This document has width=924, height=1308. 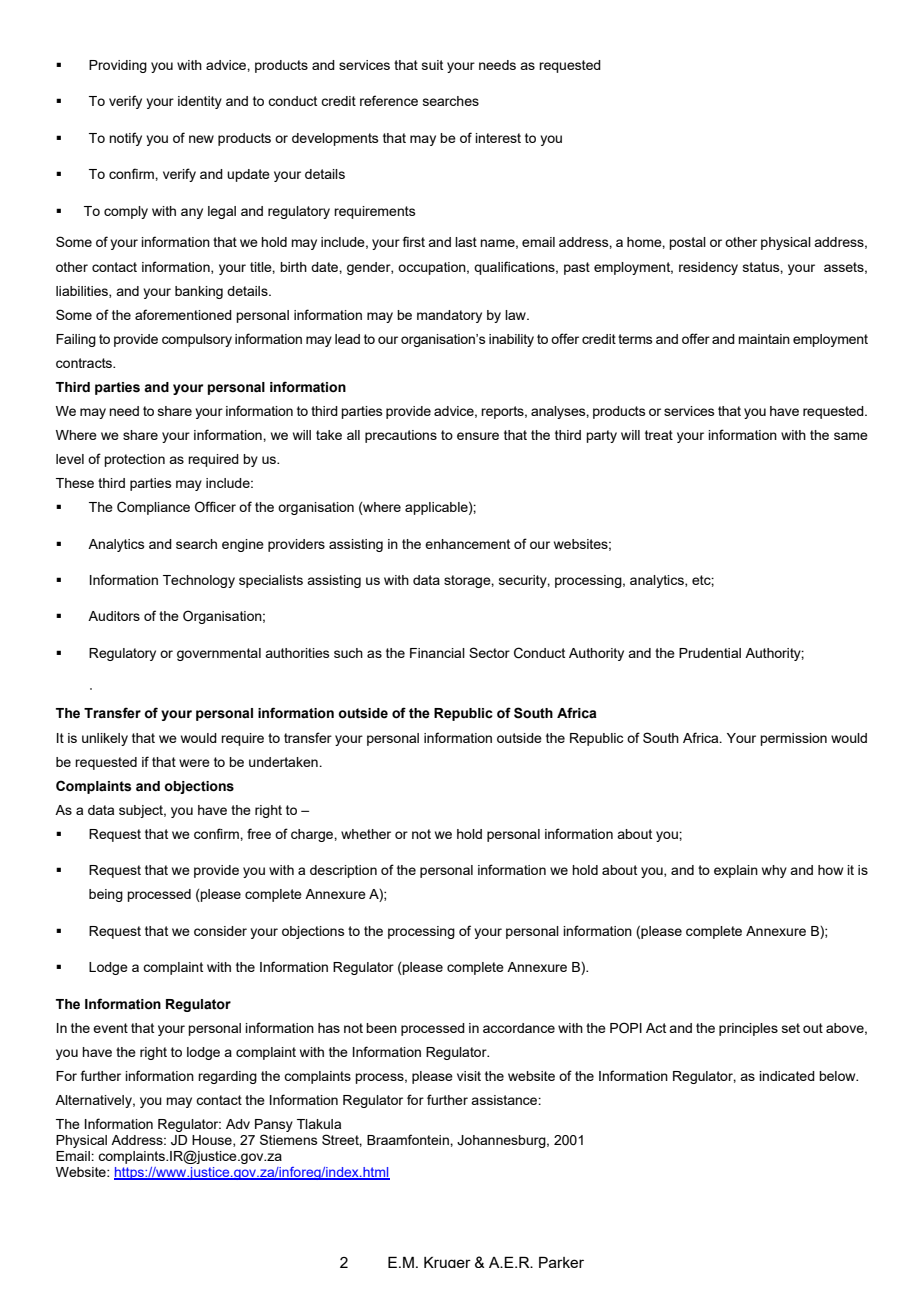 I want to click on indicated, so click(x=787, y=1076).
